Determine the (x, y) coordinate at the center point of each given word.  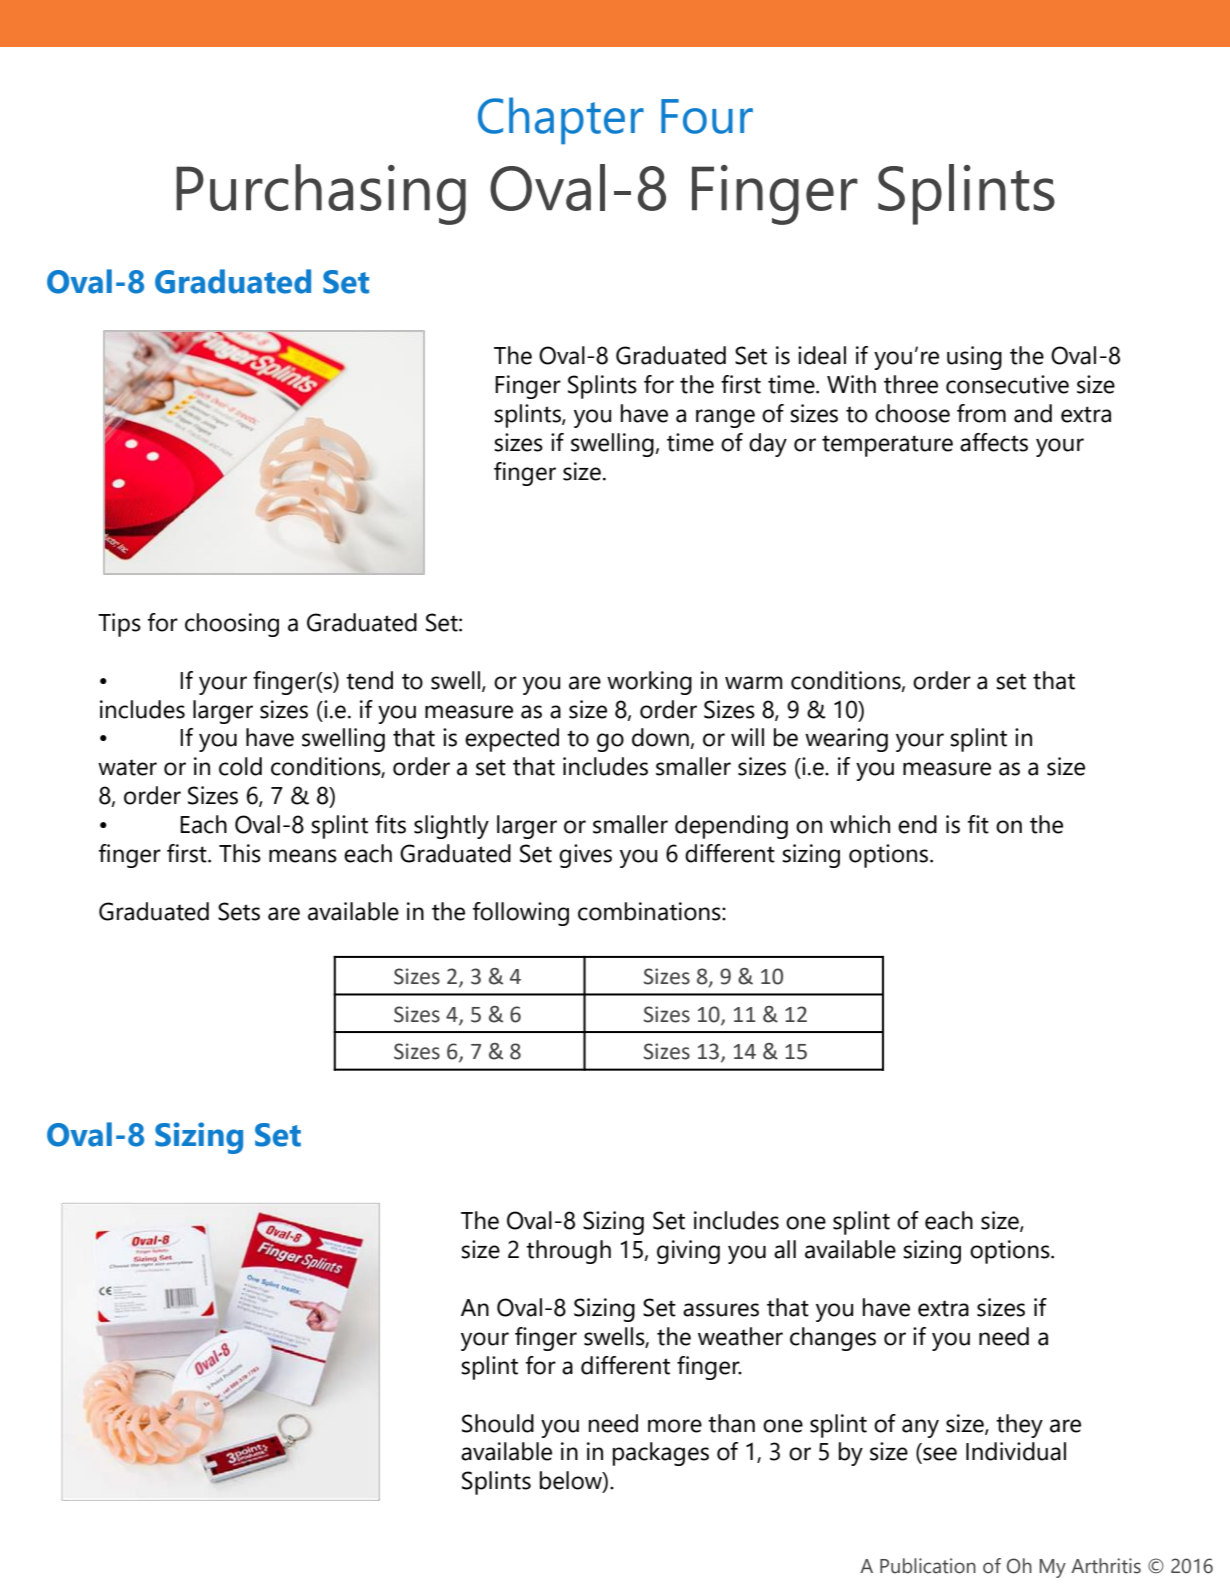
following (521, 914)
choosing (232, 625)
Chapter (561, 121)
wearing (846, 740)
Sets (239, 911)
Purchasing (321, 194)
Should (498, 1423)
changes (833, 1339)
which (860, 824)
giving (688, 1252)
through (568, 1252)
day (768, 445)
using (974, 358)
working (649, 683)
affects (994, 442)
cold (240, 766)
